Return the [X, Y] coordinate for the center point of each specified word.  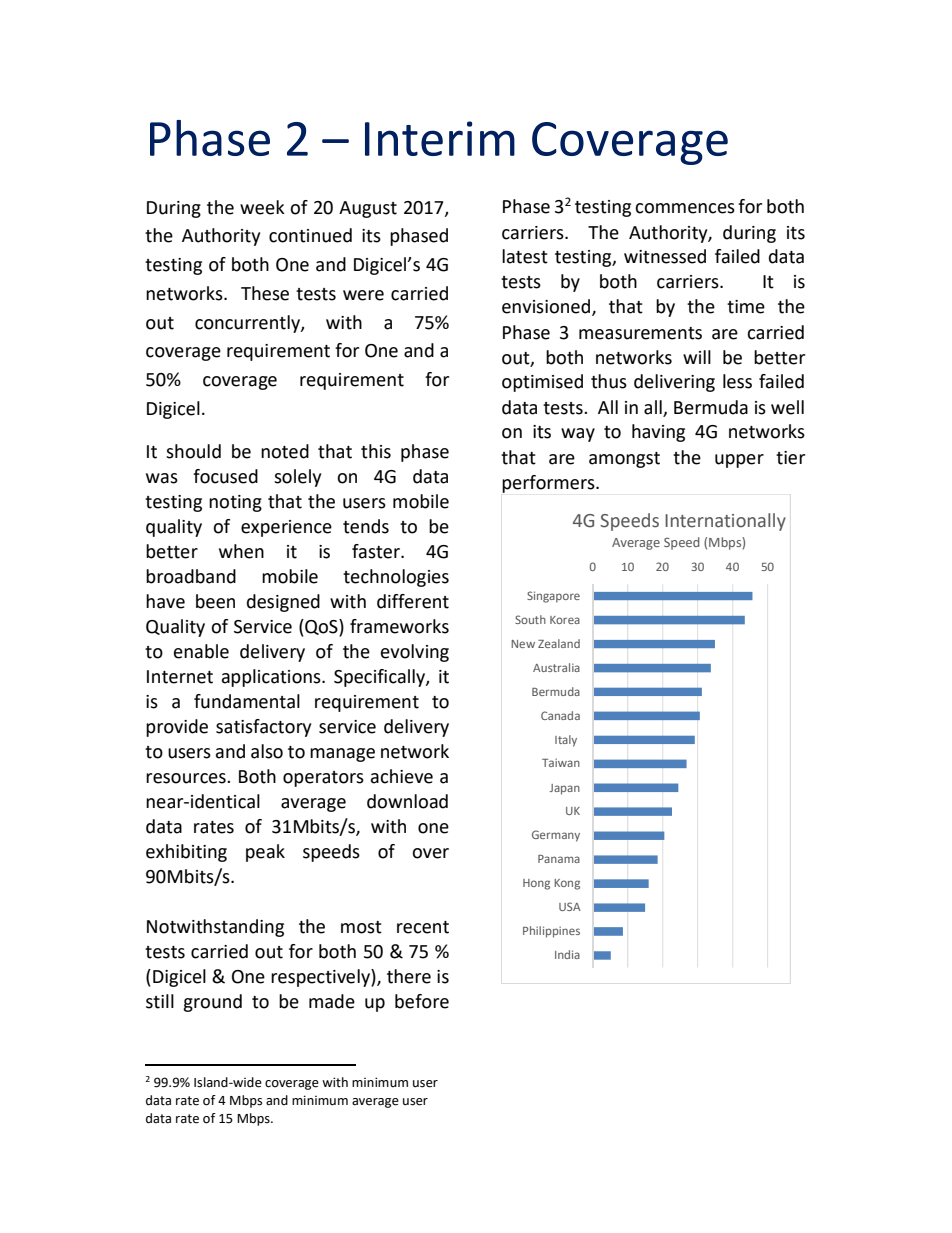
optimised [542, 383]
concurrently [248, 324]
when [241, 551]
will [697, 357]
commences [685, 208]
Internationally [725, 522]
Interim [440, 138]
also [267, 751]
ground [212, 1003]
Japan [565, 789]
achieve [402, 776]
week [262, 207]
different [413, 601]
